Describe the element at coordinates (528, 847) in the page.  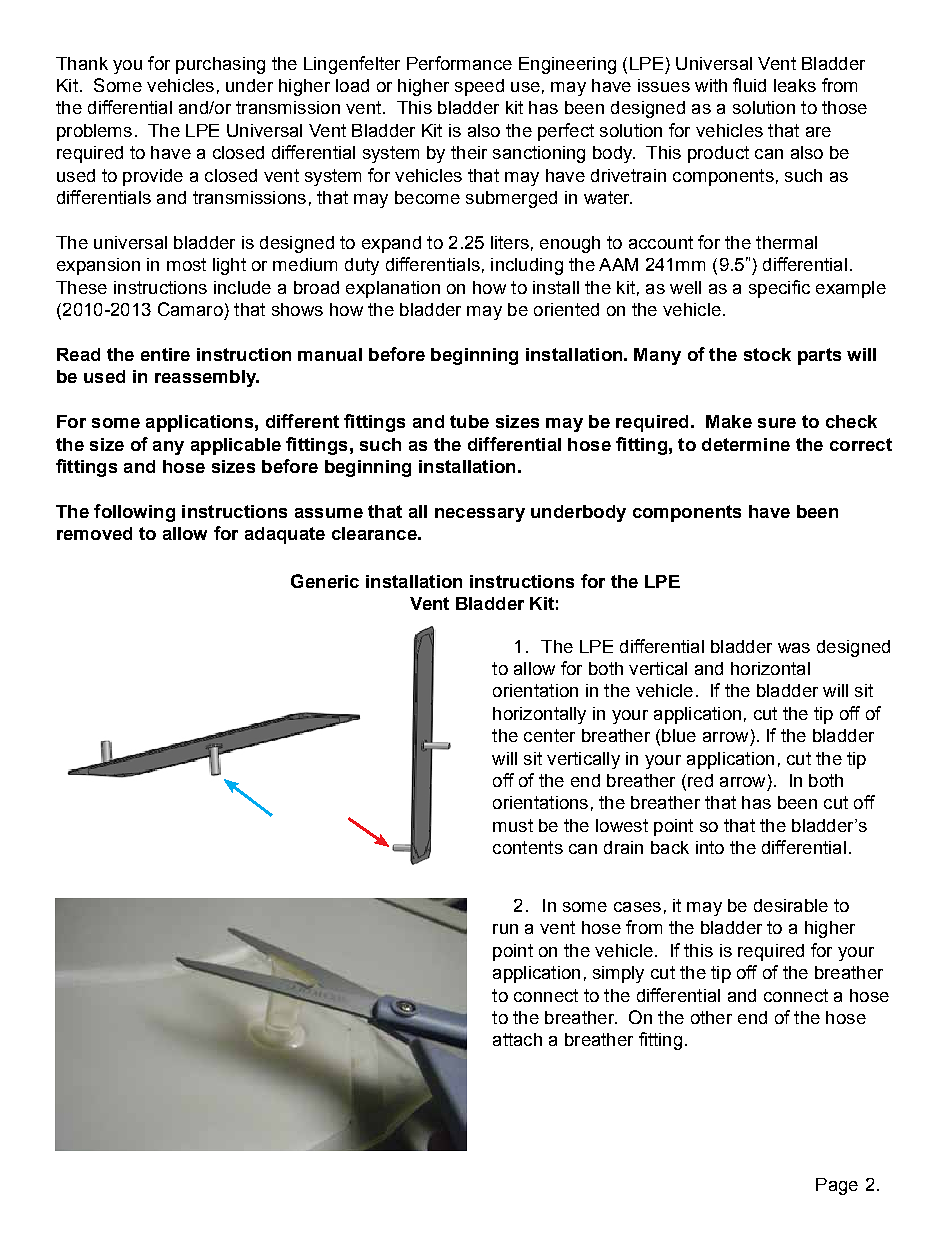
I see `contents` at that location.
